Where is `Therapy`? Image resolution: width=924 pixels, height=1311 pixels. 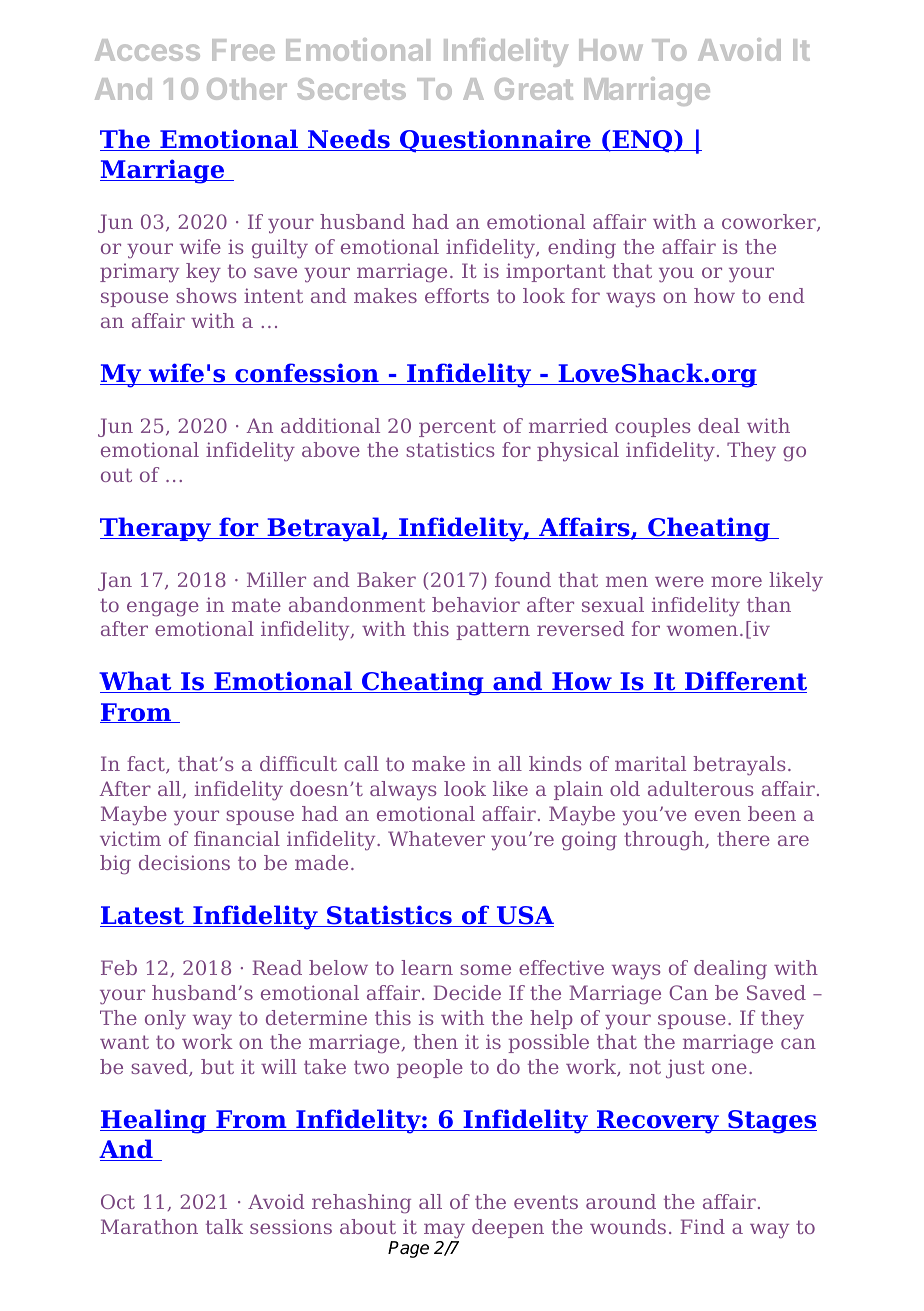
Therapy is located at coordinates (156, 529).
